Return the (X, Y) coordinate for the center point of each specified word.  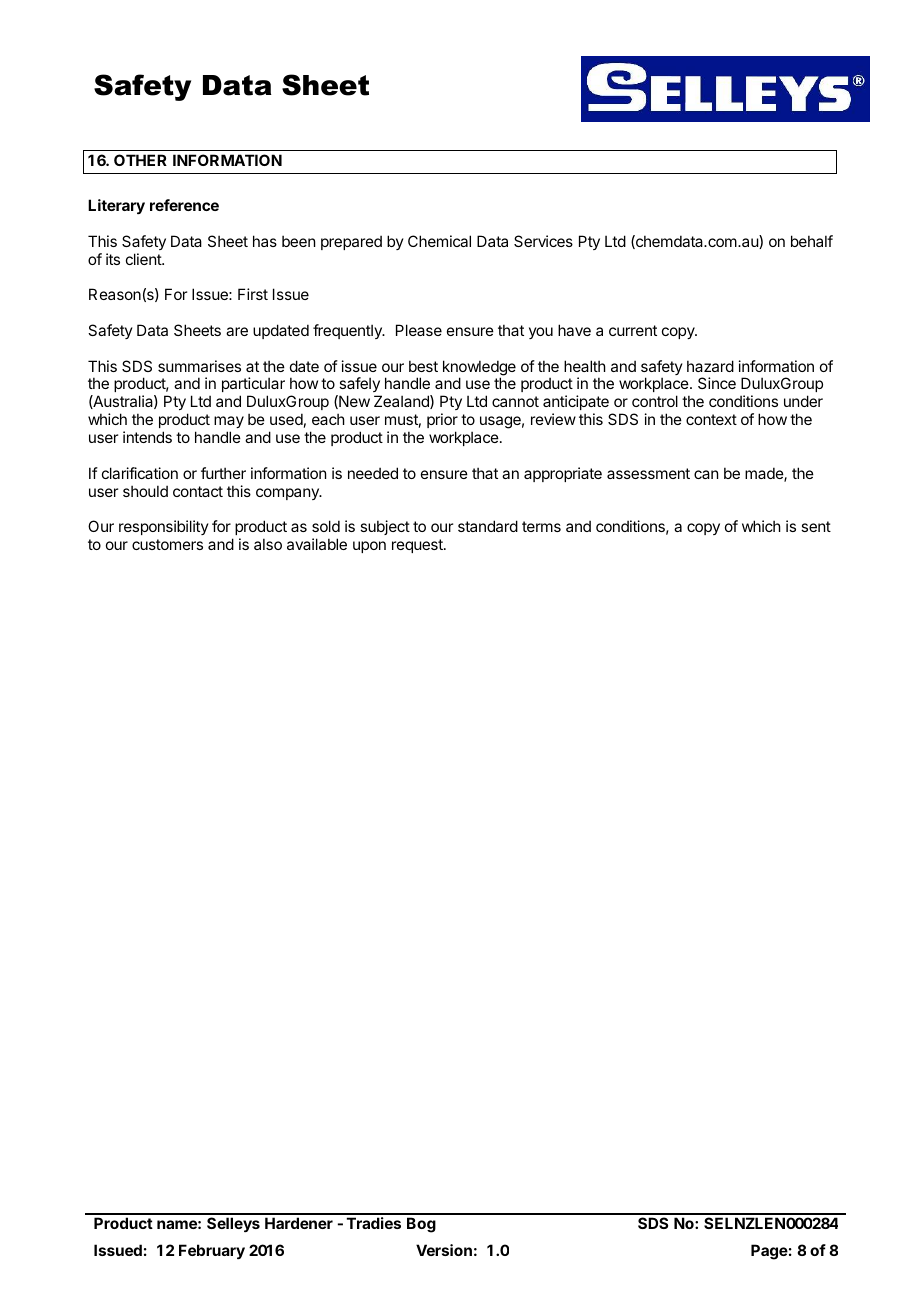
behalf (812, 241)
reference (184, 205)
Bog (421, 1225)
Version (444, 1250)
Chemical (439, 241)
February (212, 1251)
